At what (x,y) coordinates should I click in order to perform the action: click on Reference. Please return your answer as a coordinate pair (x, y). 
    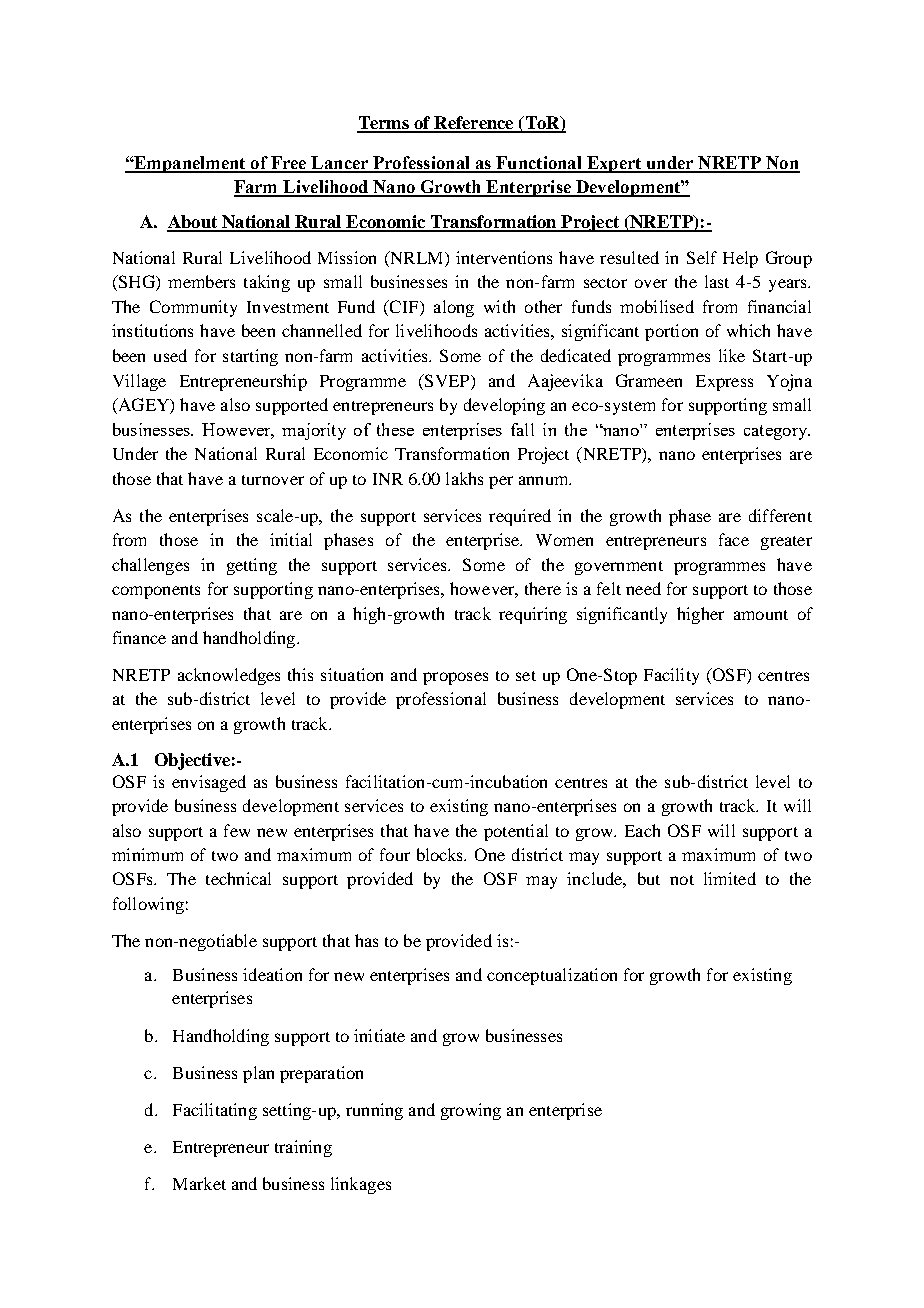
    Looking at the image, I should click on (474, 124).
